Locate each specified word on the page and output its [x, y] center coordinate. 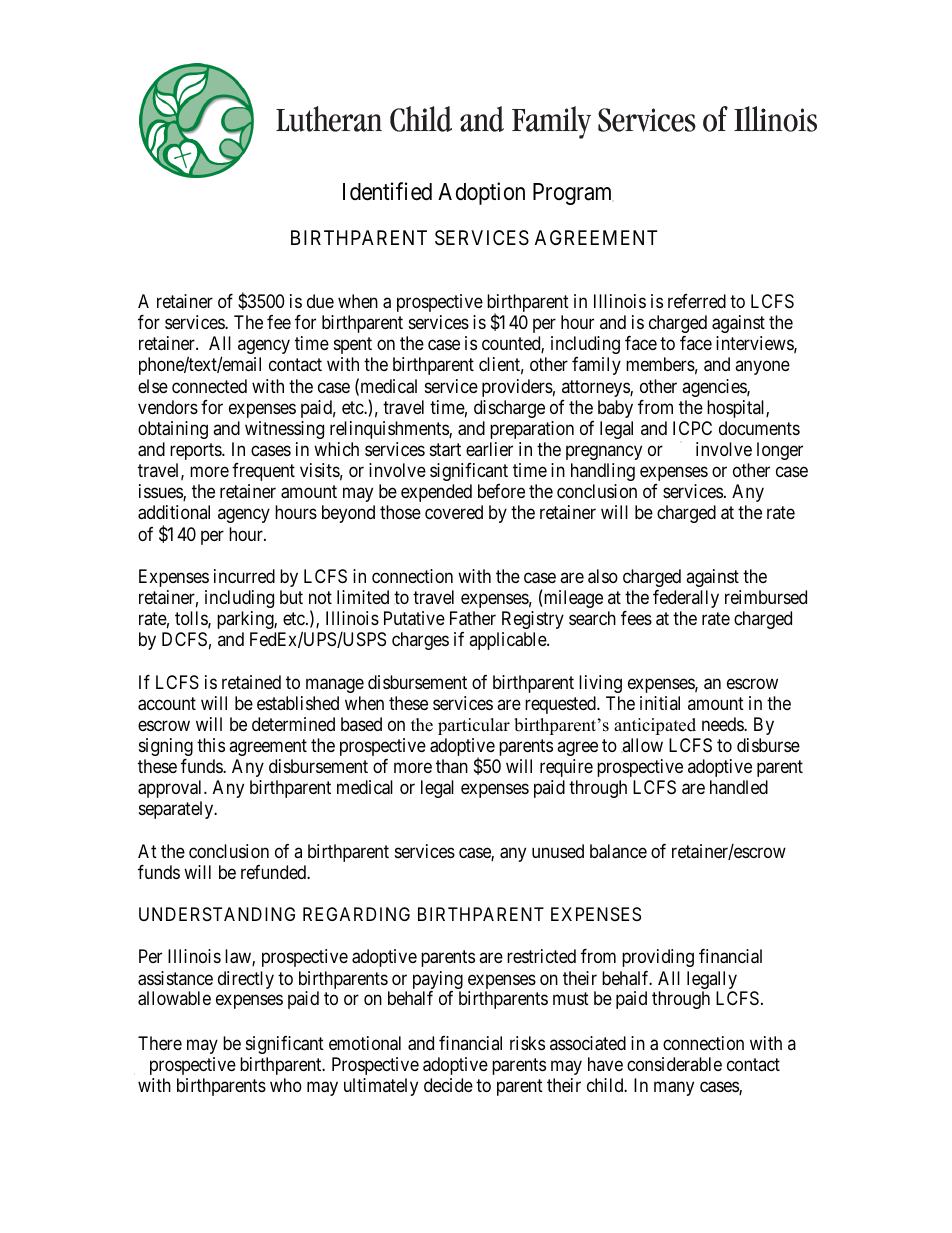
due [320, 301]
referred [697, 301]
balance [618, 851]
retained [251, 682]
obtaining [173, 430]
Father [473, 618]
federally [686, 599]
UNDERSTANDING [217, 914]
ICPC [692, 428]
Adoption [481, 193]
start [445, 450]
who [286, 1085]
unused [558, 851]
